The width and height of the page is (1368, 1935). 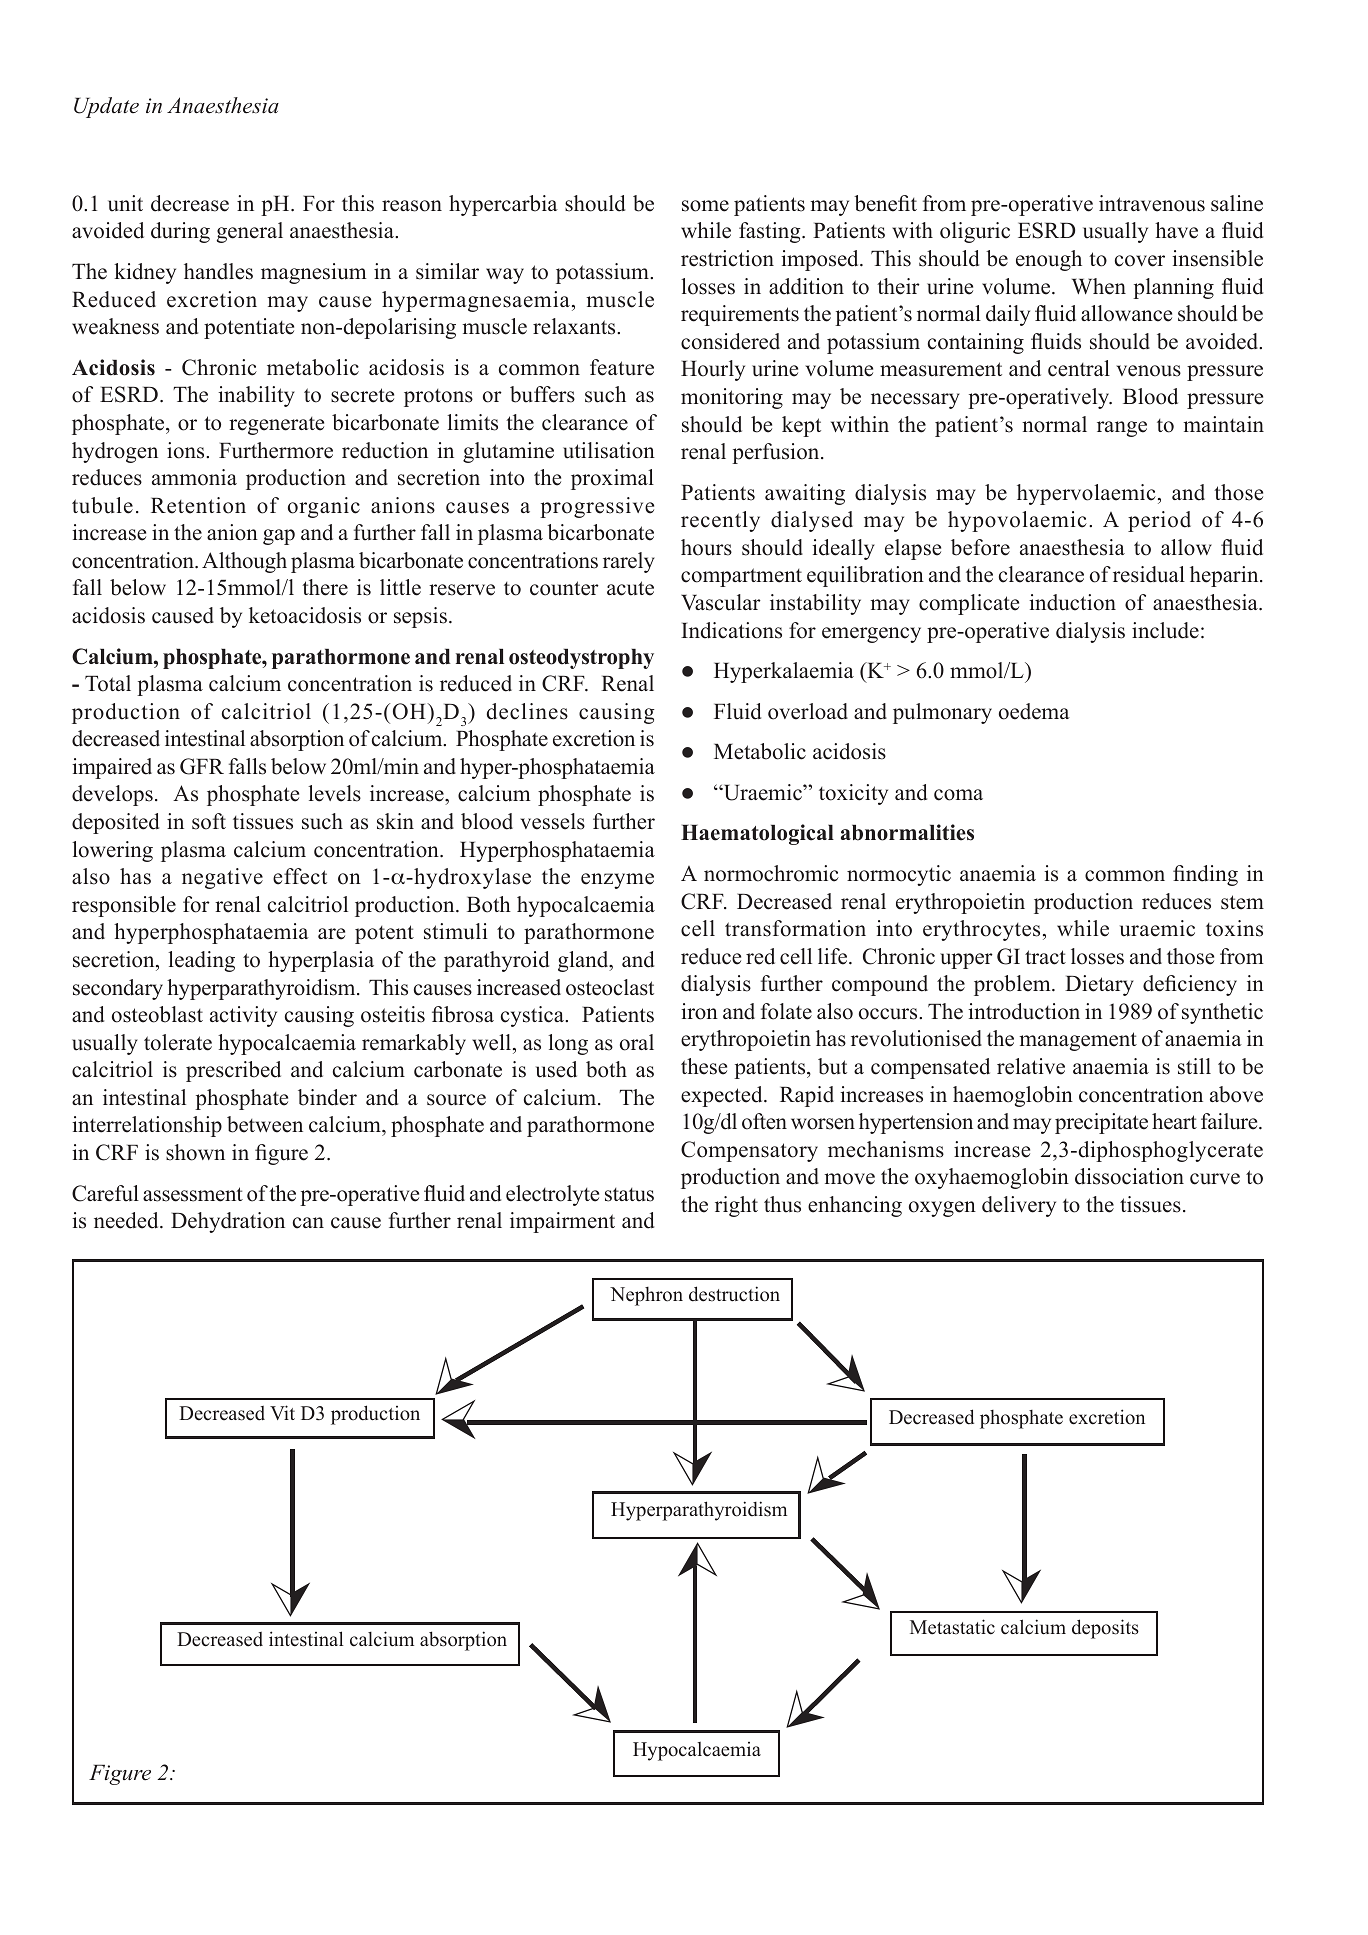 What do you see at coordinates (1101, 1123) in the page?
I see `precipitate` at bounding box center [1101, 1123].
